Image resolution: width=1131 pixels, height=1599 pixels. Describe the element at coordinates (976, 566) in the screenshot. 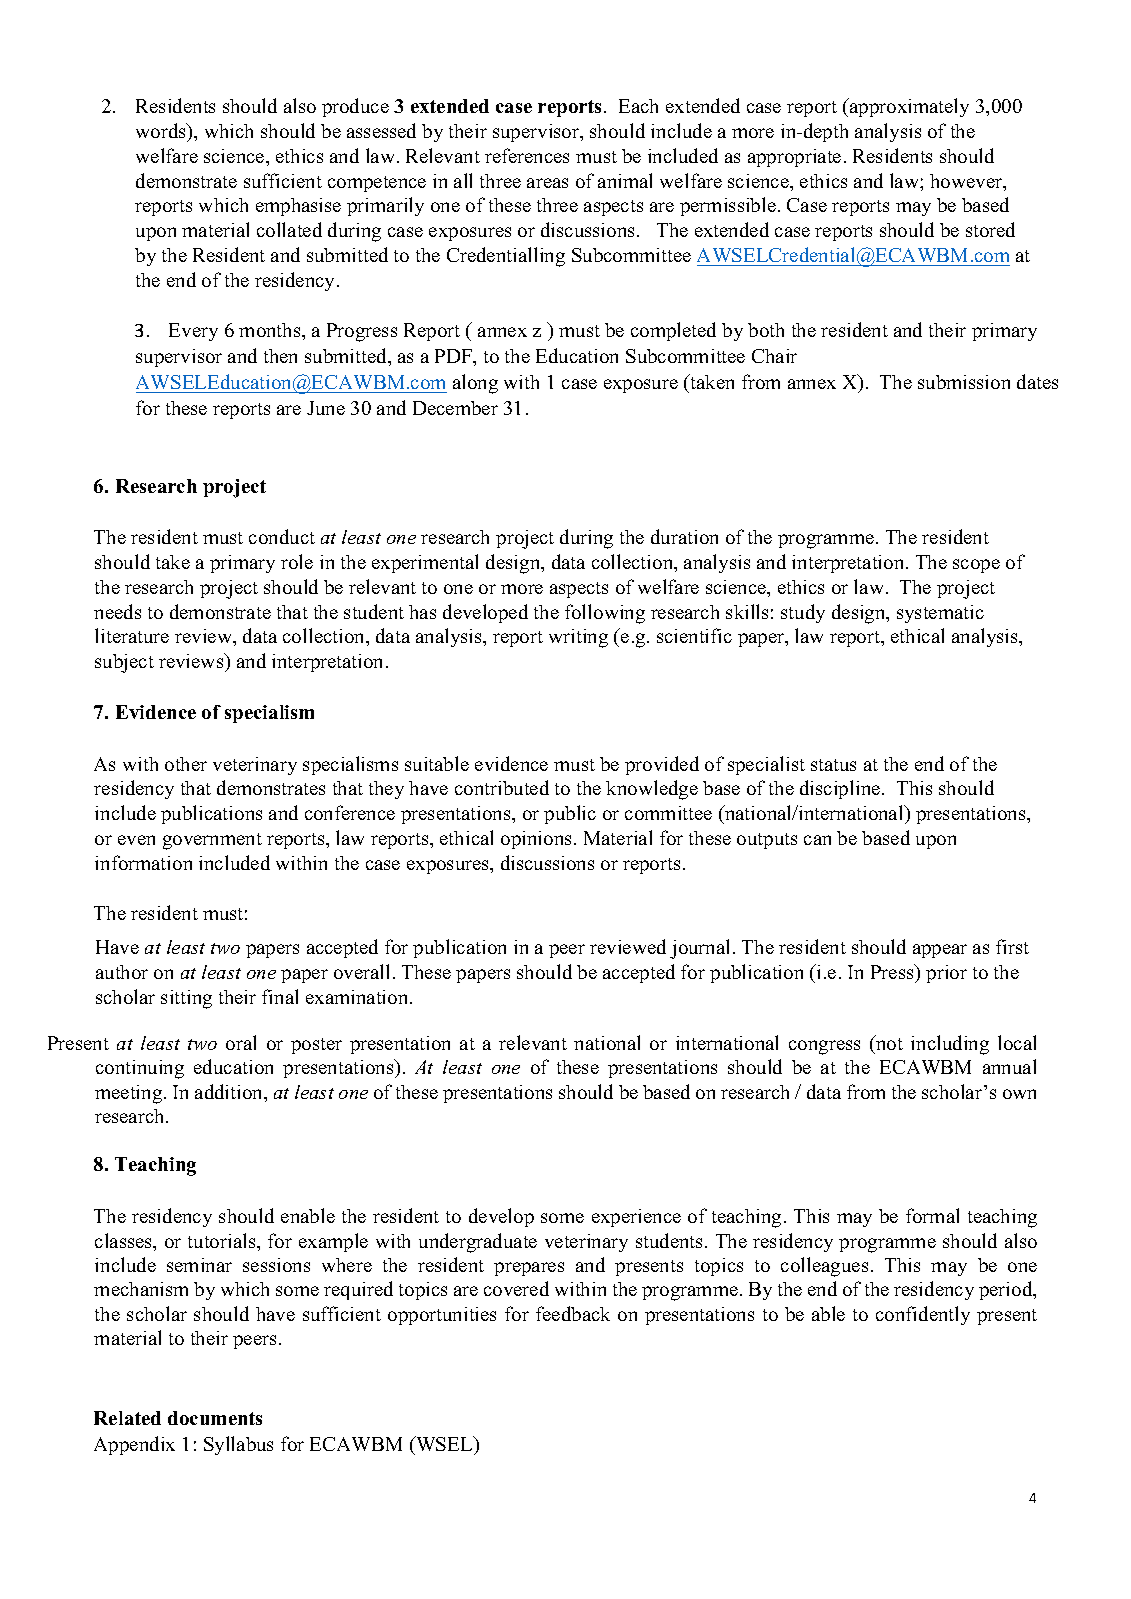

I see `scope` at that location.
